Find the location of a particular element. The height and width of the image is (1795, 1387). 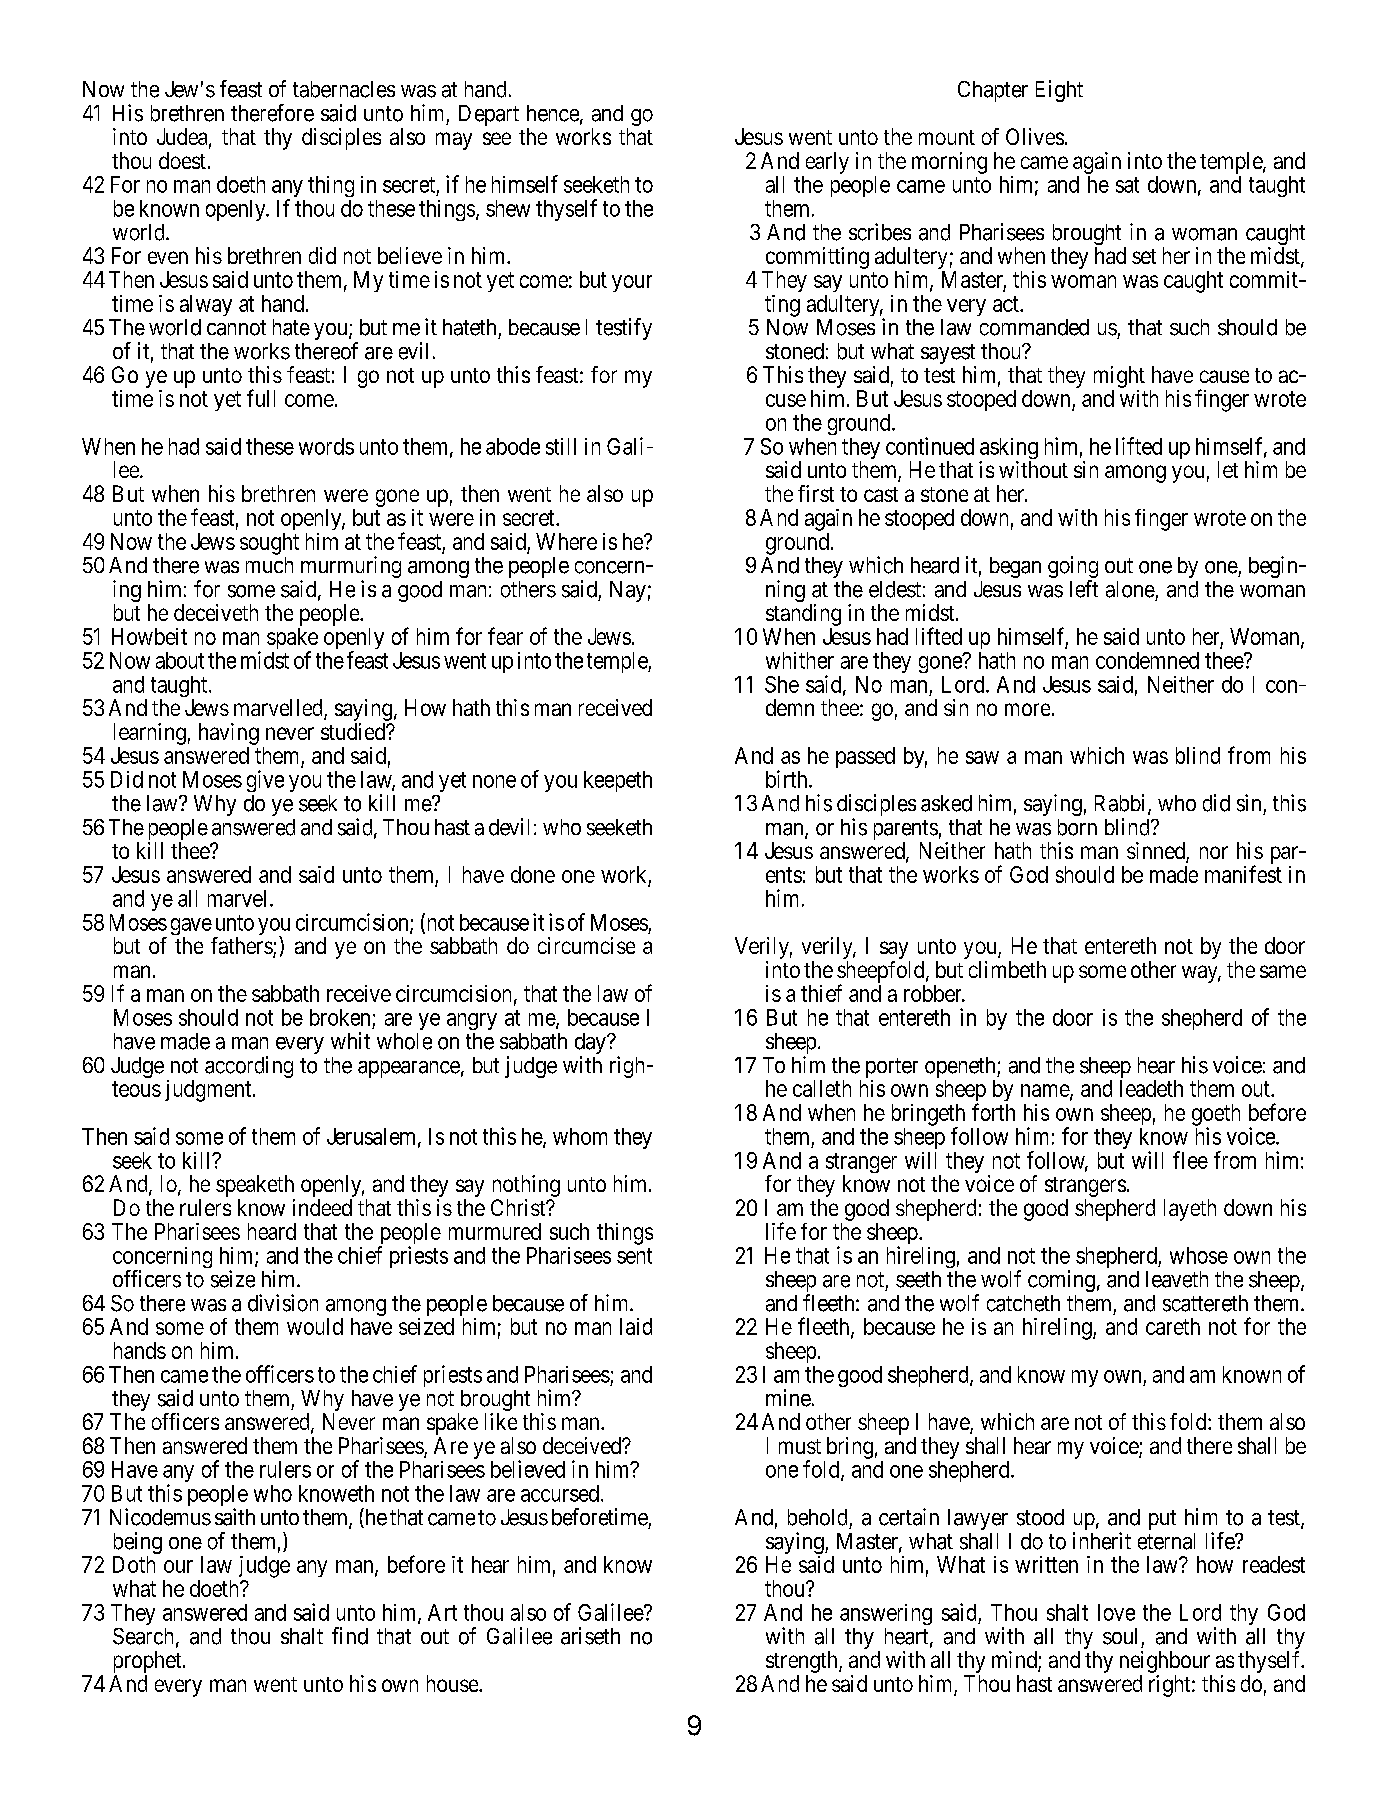

first is located at coordinates (816, 493).
